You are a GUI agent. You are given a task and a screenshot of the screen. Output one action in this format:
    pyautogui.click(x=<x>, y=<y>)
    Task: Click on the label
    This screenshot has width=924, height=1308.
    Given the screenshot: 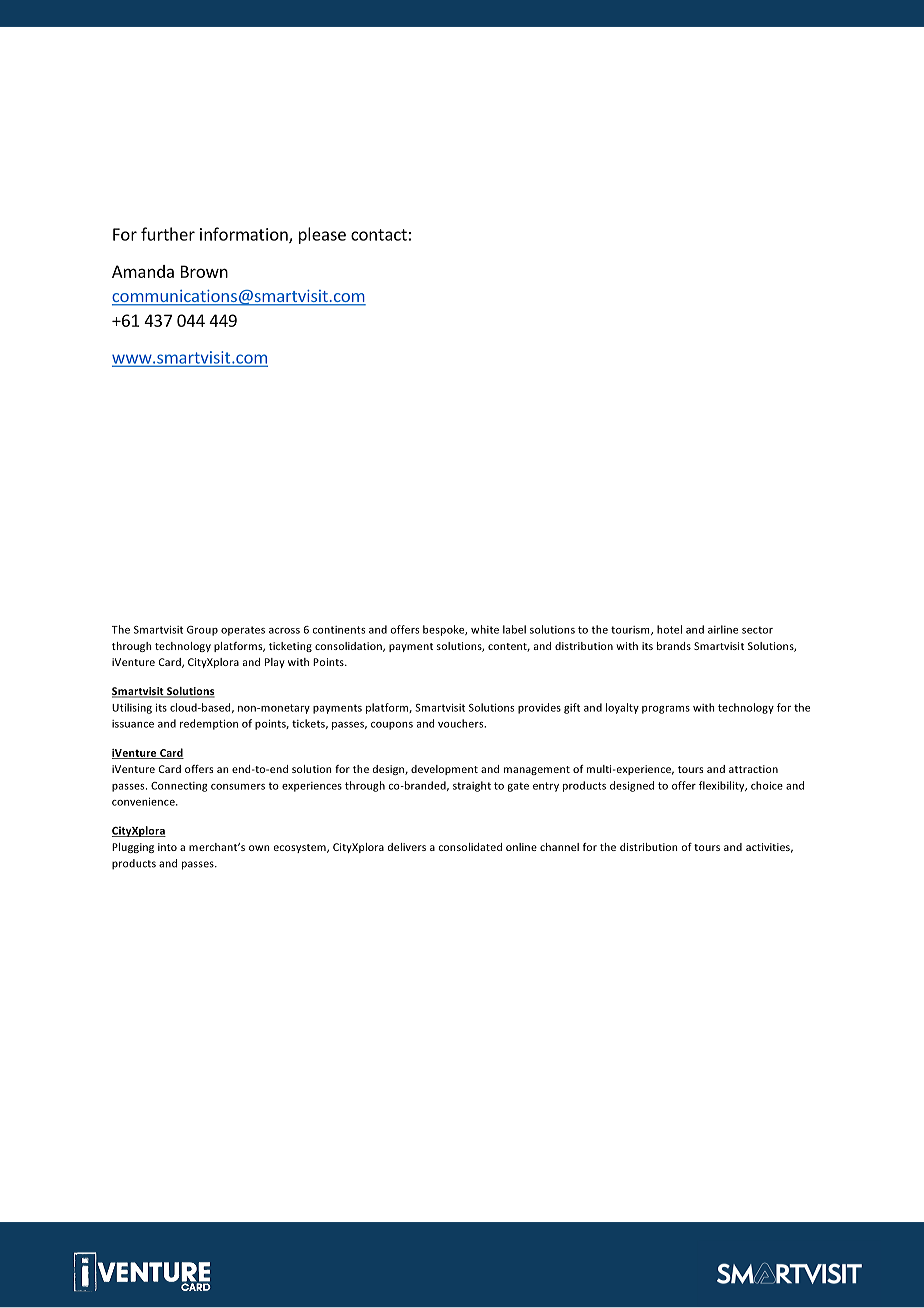 What is the action you would take?
    pyautogui.click(x=514, y=629)
